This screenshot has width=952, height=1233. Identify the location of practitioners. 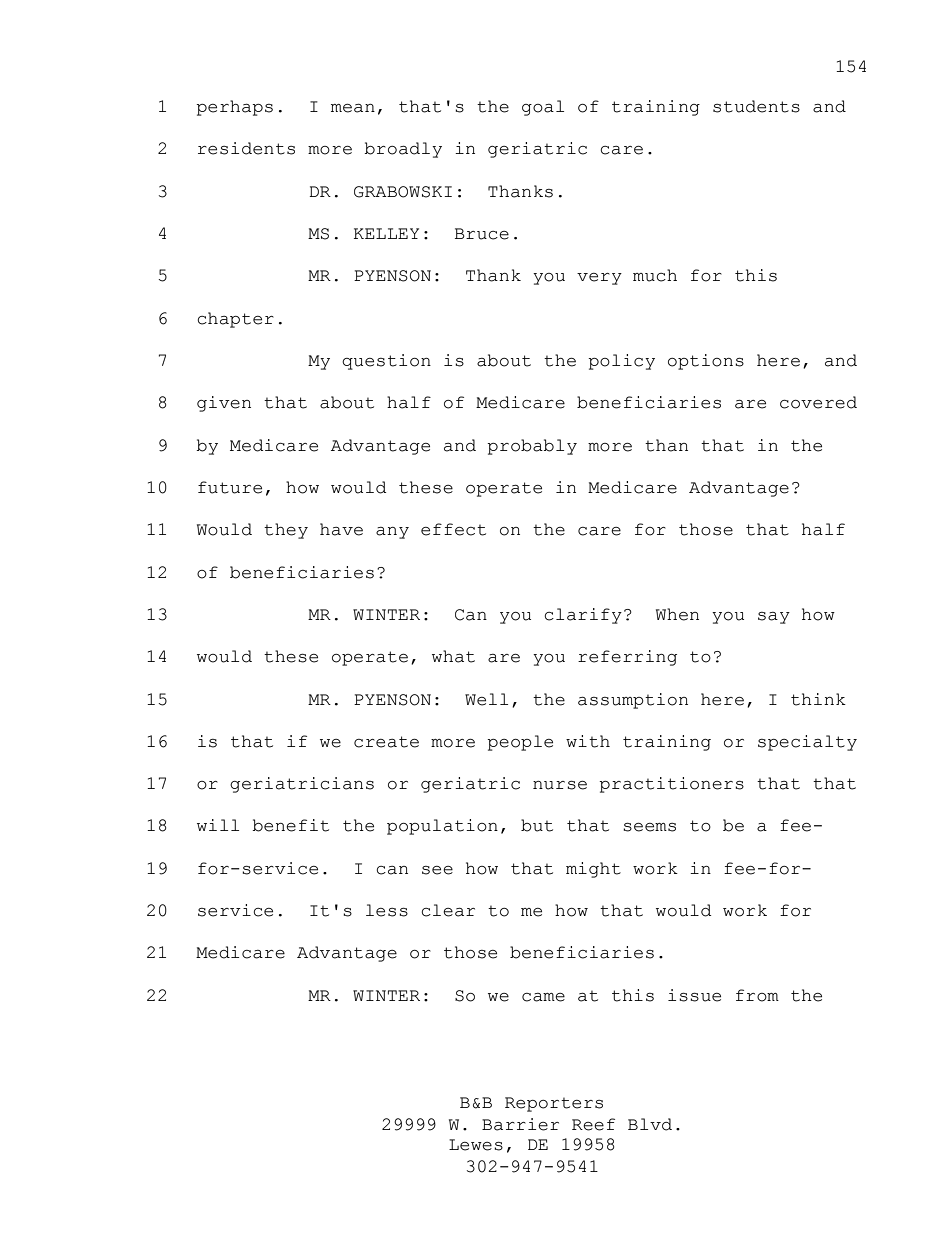
(671, 785).
